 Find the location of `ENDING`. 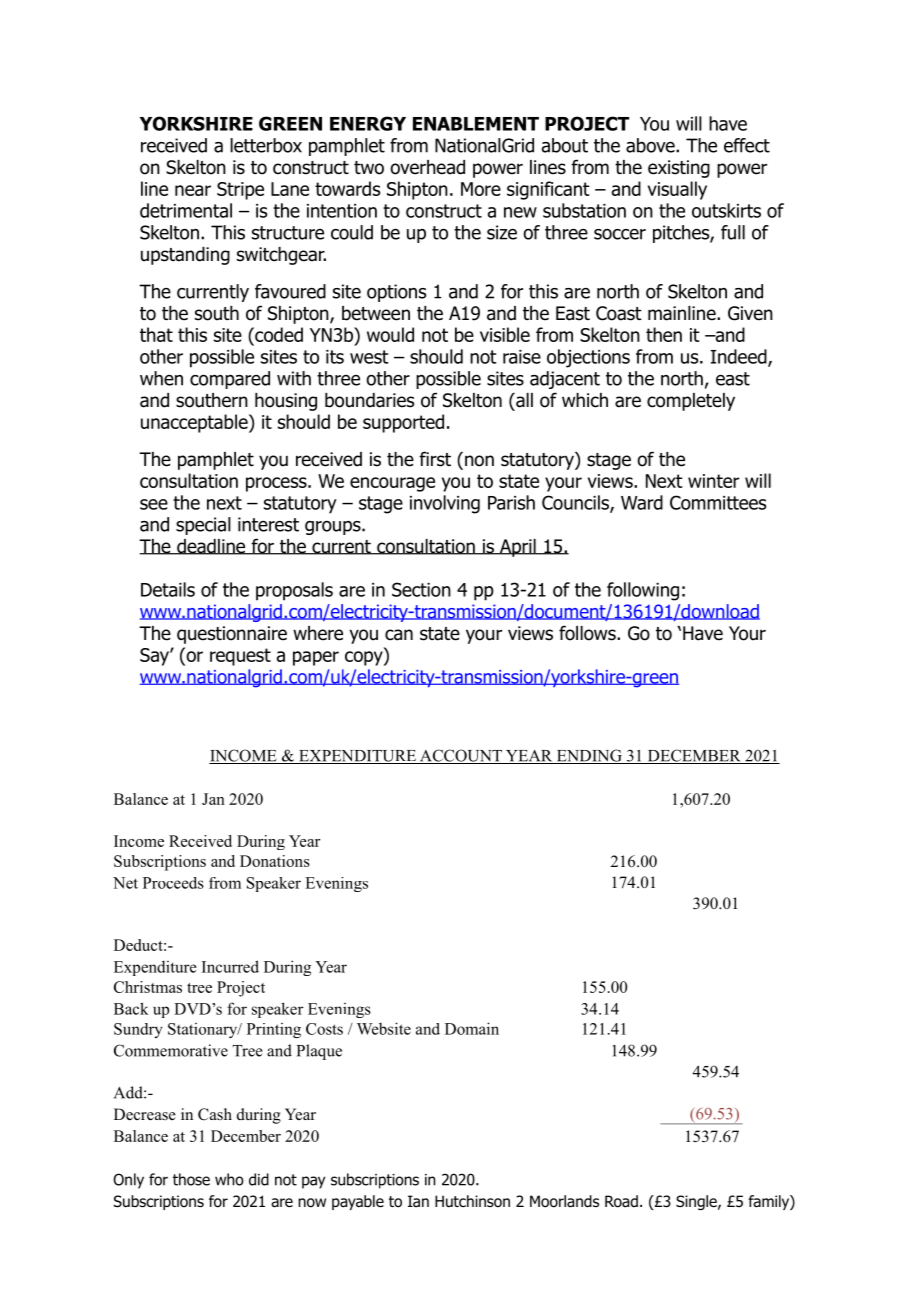

ENDING is located at coordinates (589, 756).
